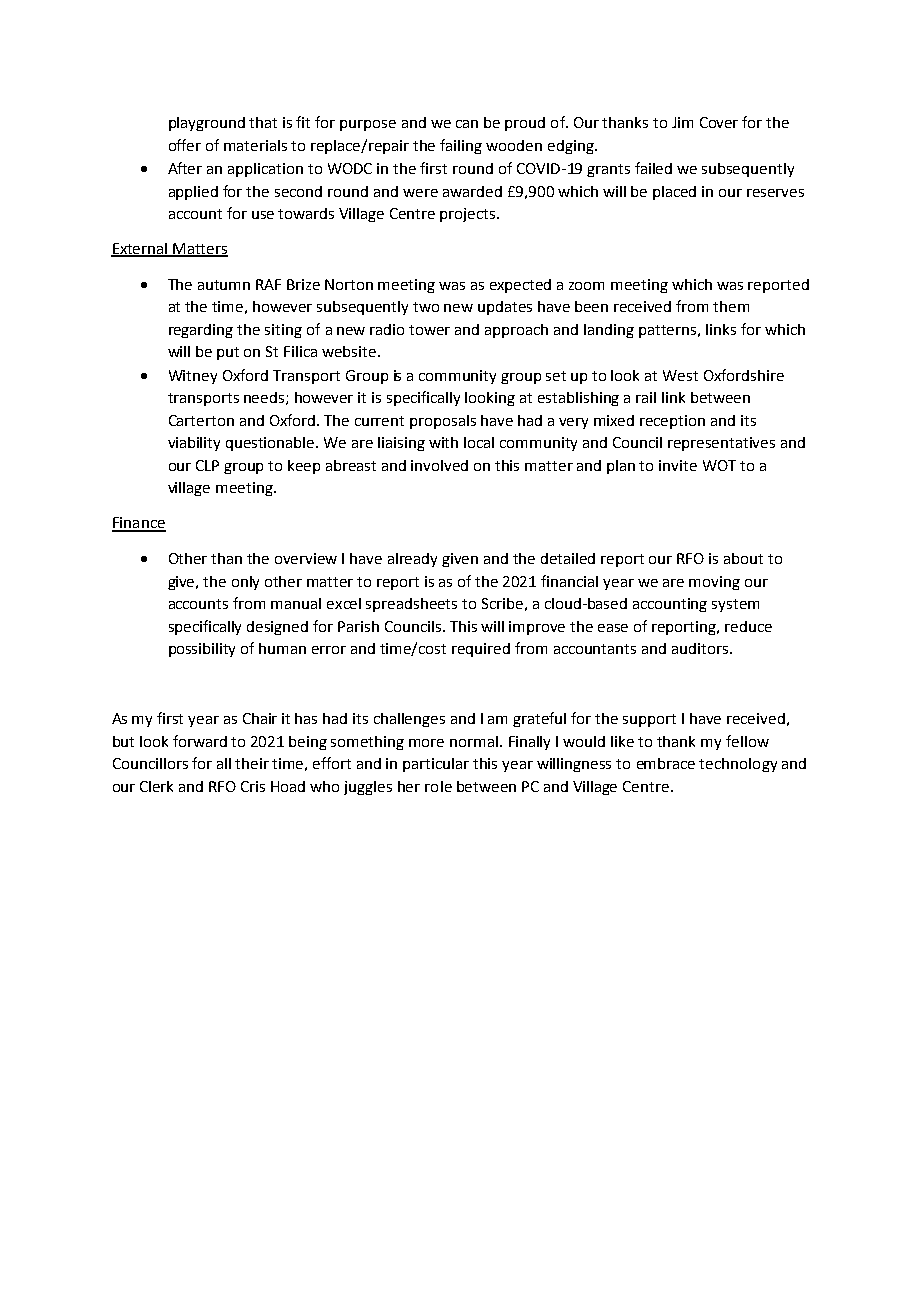  Describe the element at coordinates (439, 465) in the screenshot. I see `involved` at that location.
